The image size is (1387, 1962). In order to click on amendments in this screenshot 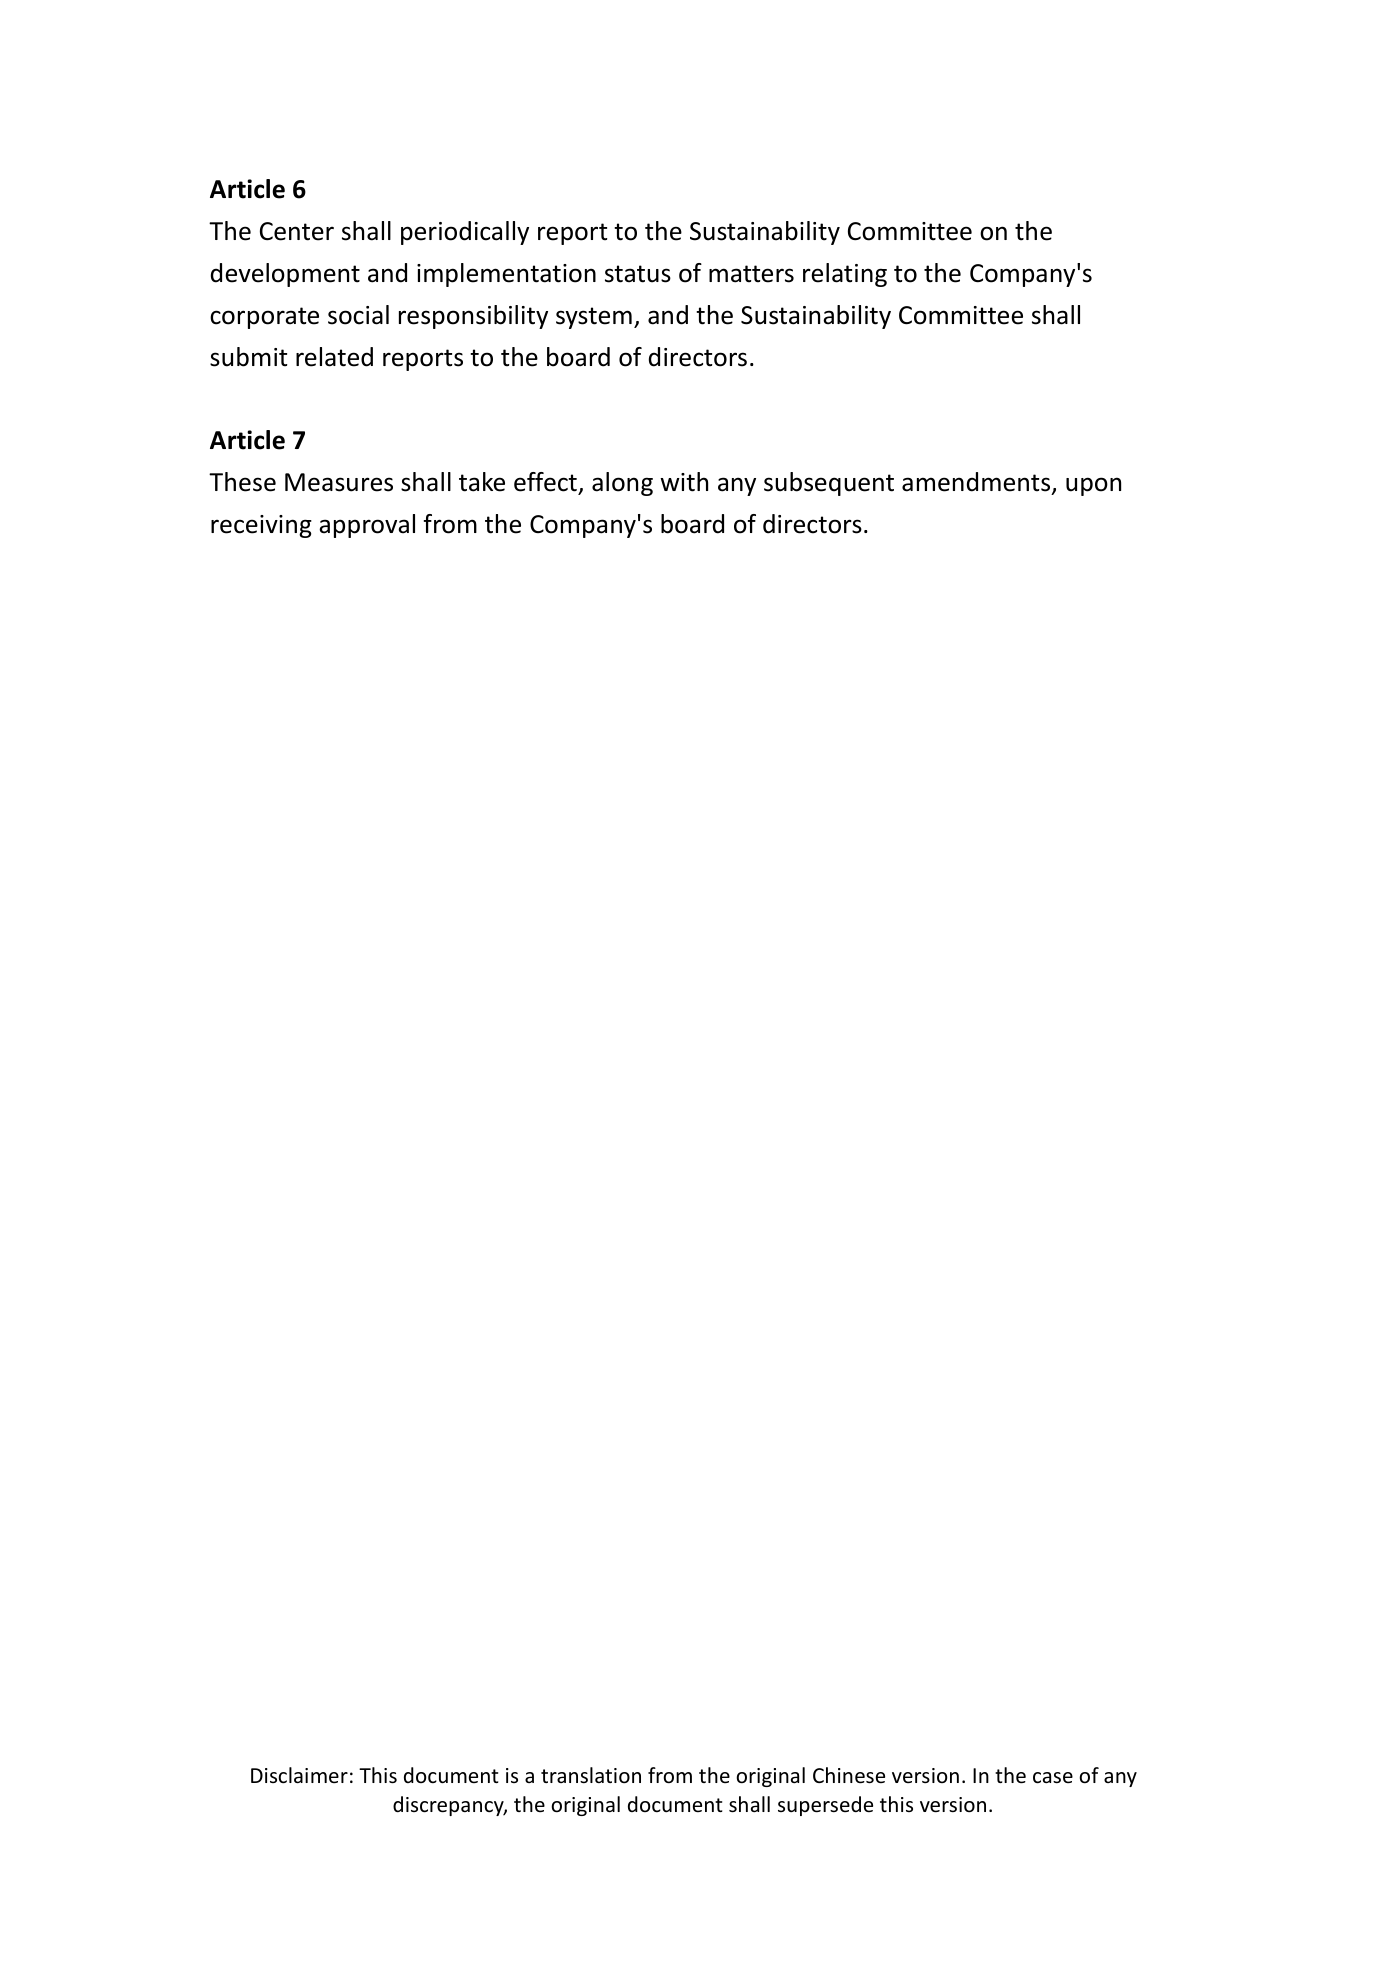, I will do `click(977, 483)`.
